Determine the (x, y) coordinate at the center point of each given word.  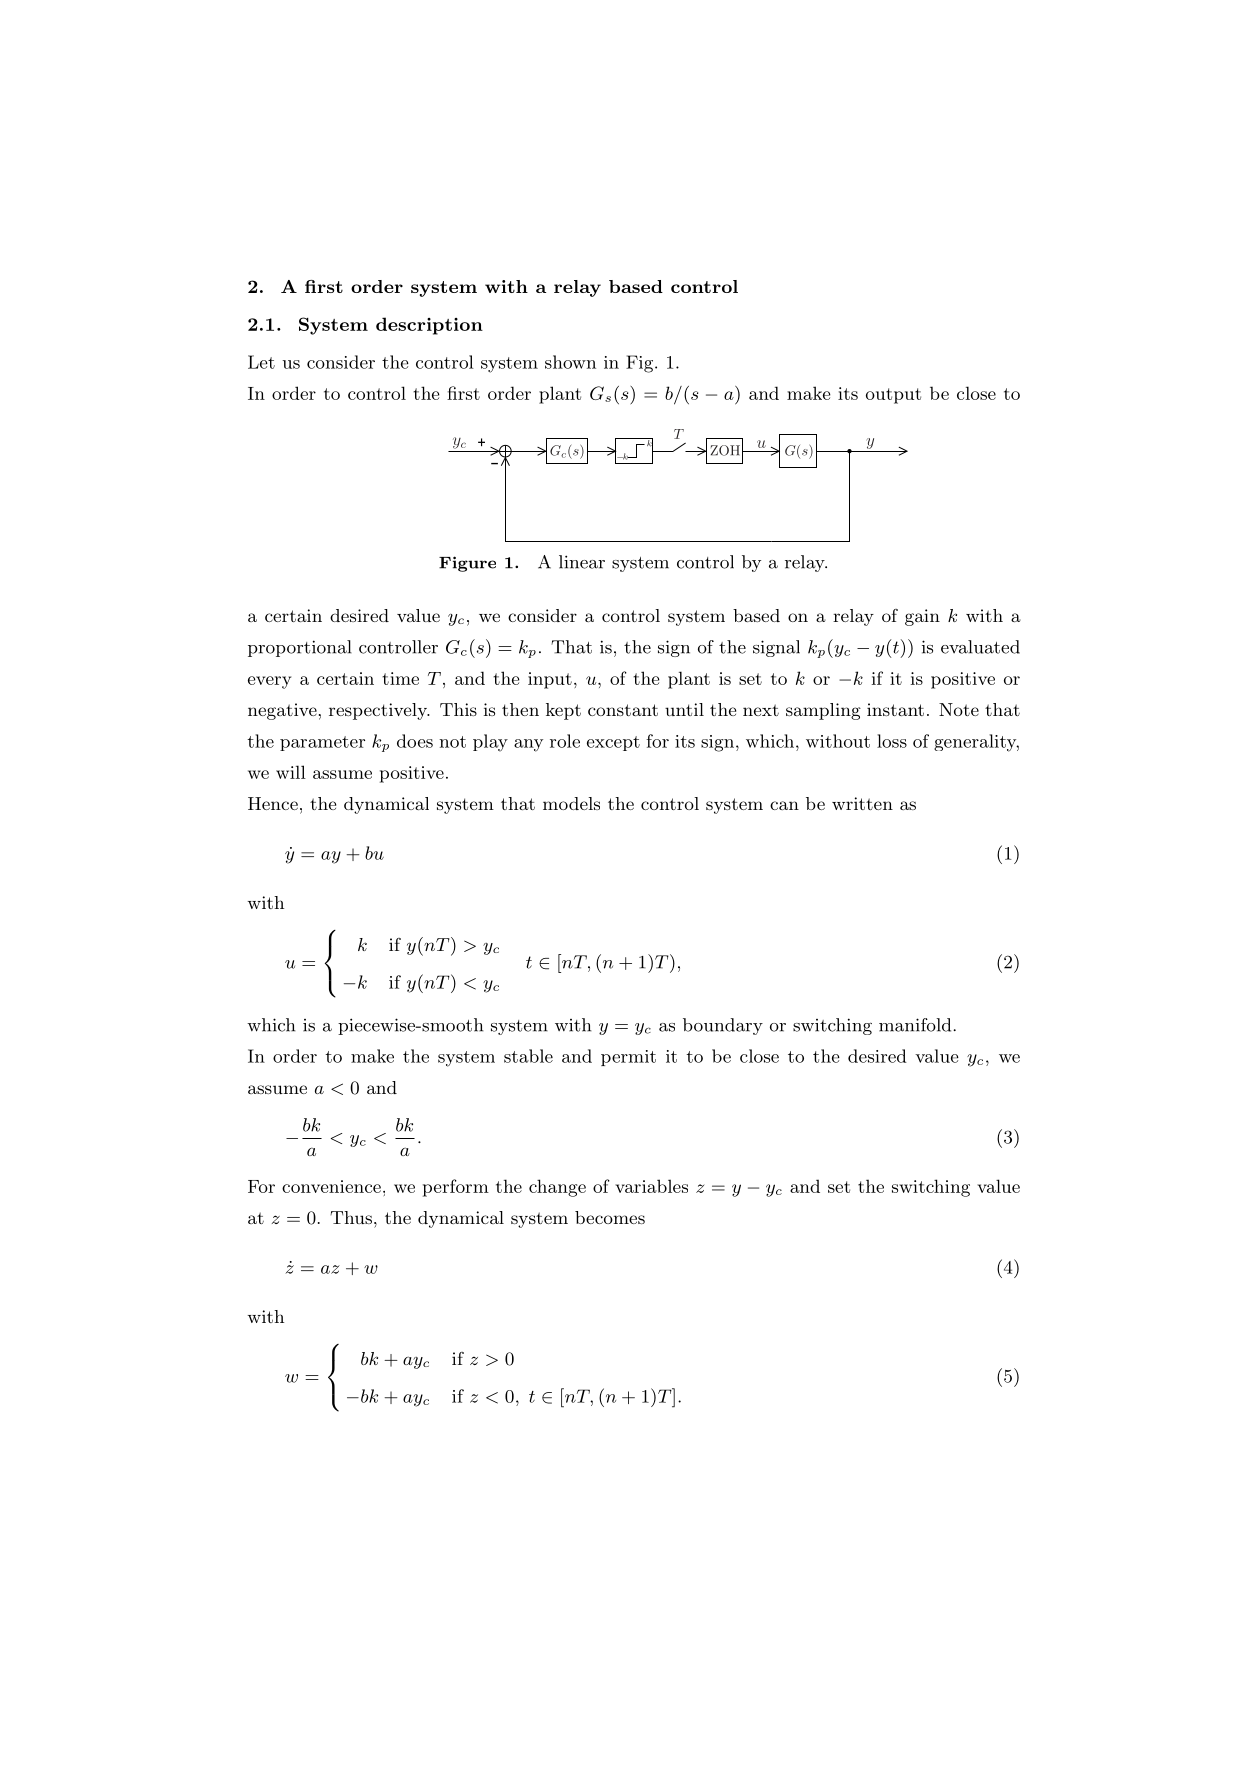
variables (651, 1186)
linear (582, 562)
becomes (610, 1217)
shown (570, 362)
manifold (916, 1025)
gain (922, 617)
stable (528, 1056)
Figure (467, 564)
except (613, 743)
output (893, 396)
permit (628, 1058)
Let (261, 362)
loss (892, 741)
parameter (322, 743)
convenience (331, 1186)
